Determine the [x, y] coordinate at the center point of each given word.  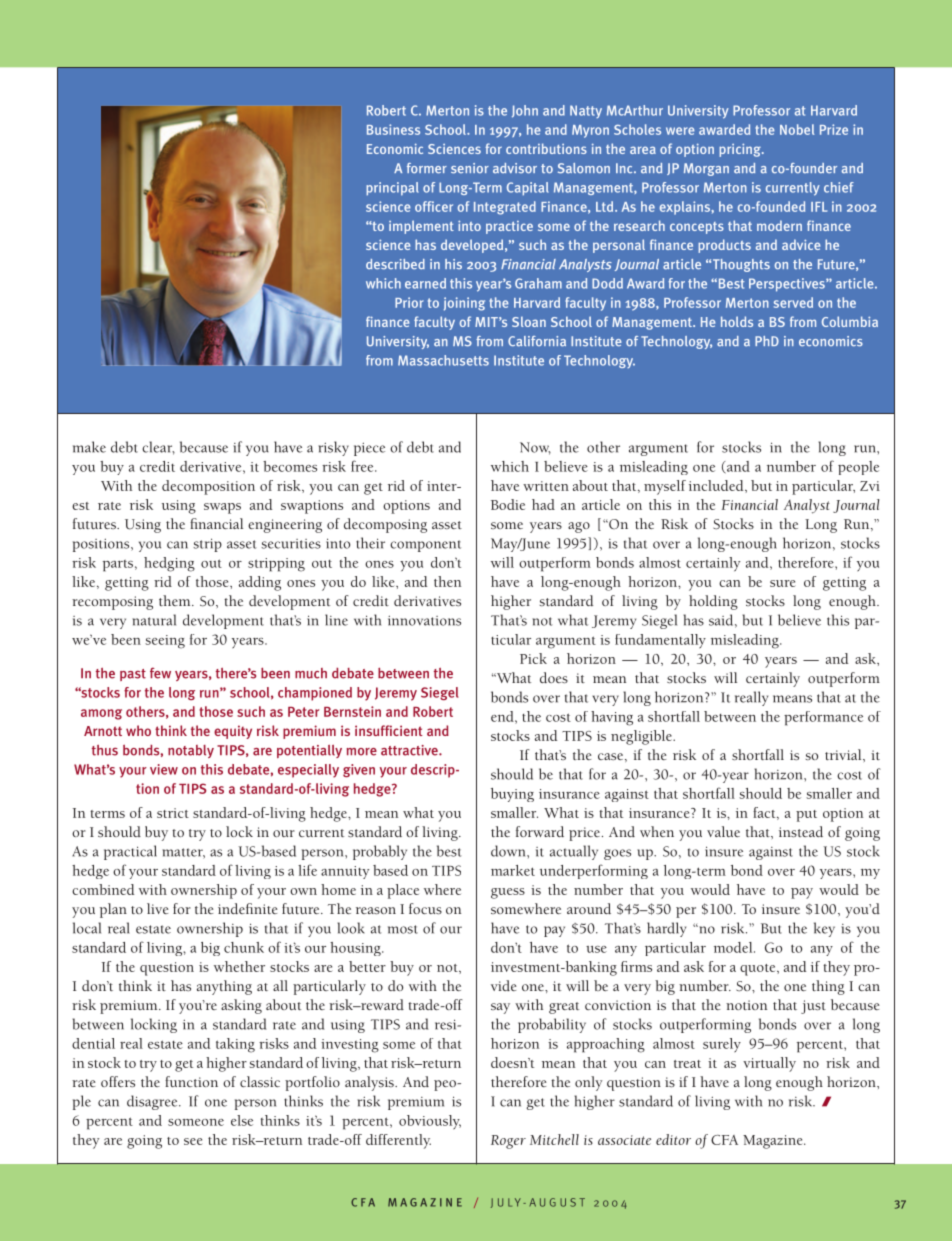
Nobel [797, 129]
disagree [153, 1102]
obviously [430, 1122]
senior [470, 168]
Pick [533, 658]
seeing [165, 642]
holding [713, 602]
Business [393, 129]
